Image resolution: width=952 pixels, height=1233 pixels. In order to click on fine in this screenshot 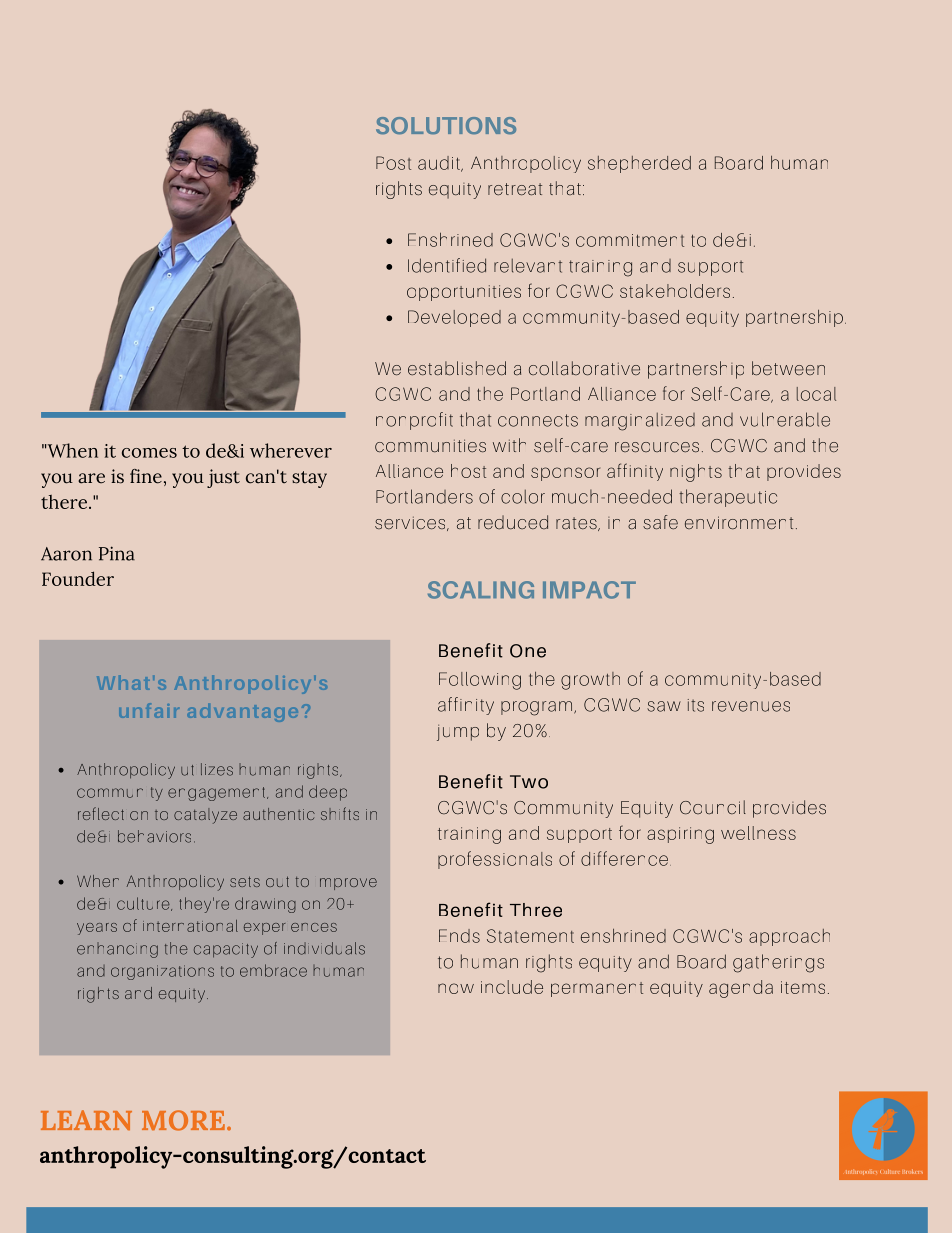, I will do `click(146, 476)`.
